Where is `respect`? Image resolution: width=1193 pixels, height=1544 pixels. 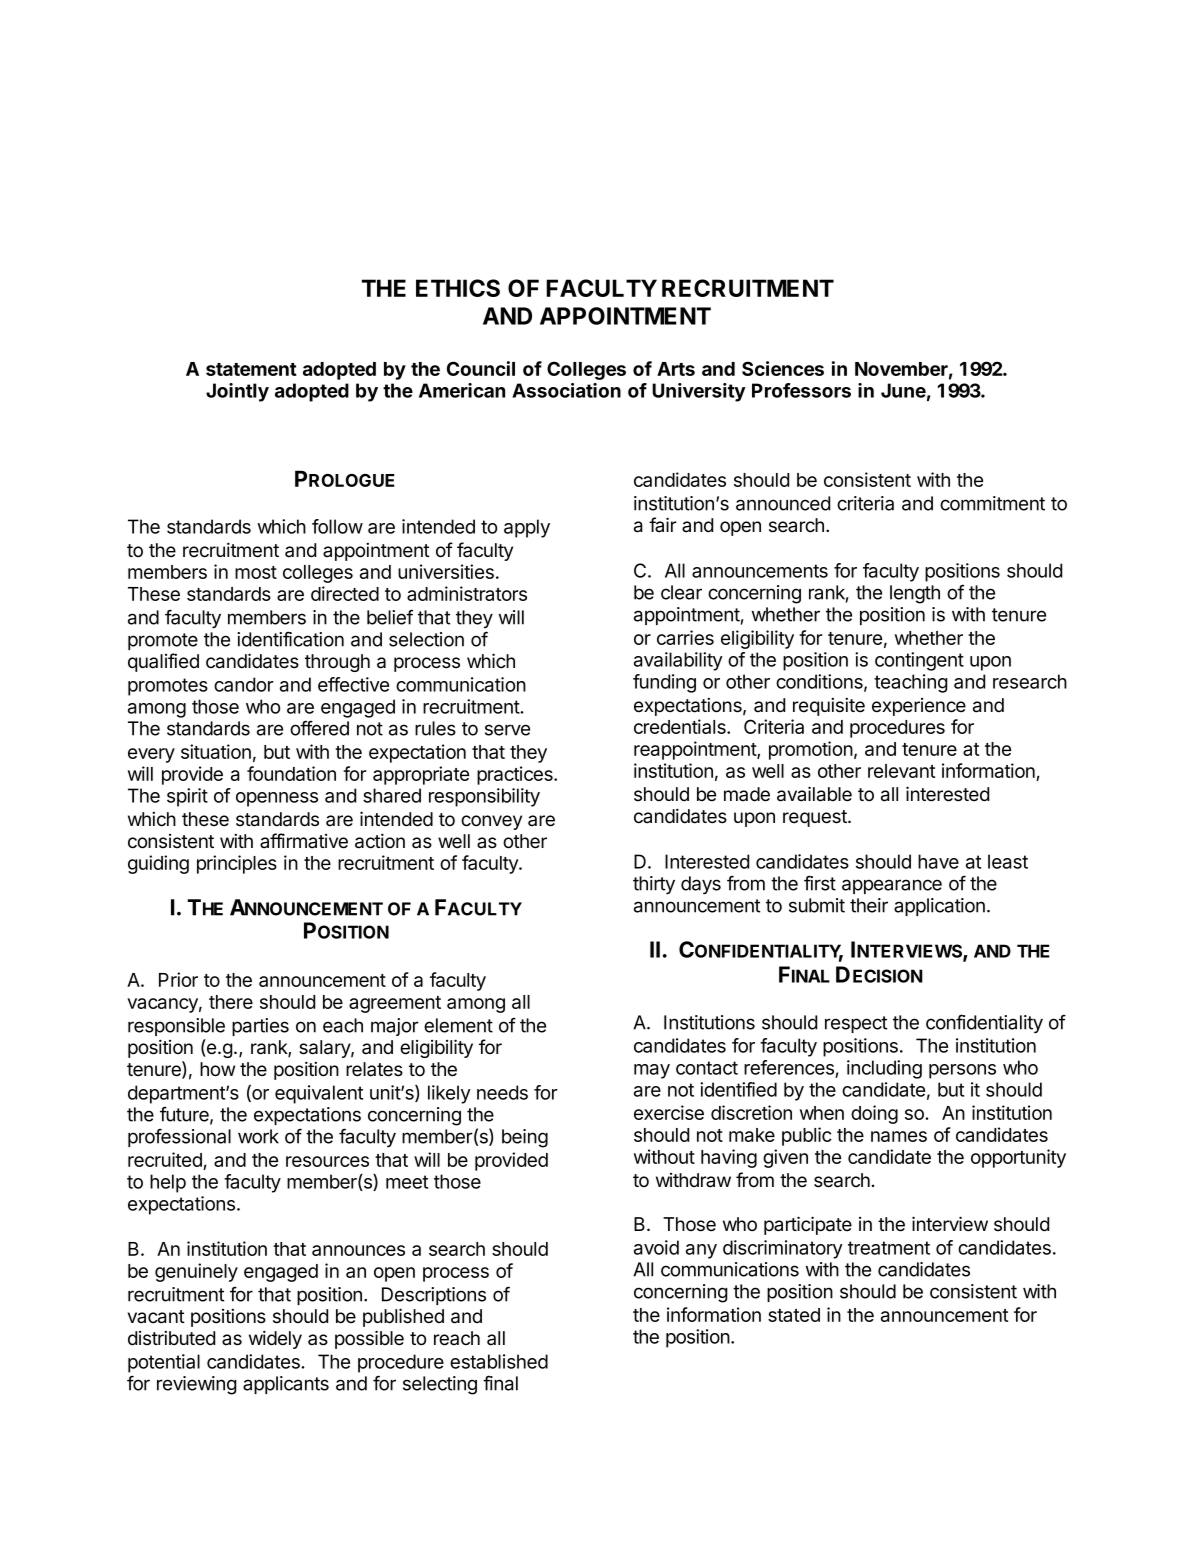 respect is located at coordinates (856, 1024).
